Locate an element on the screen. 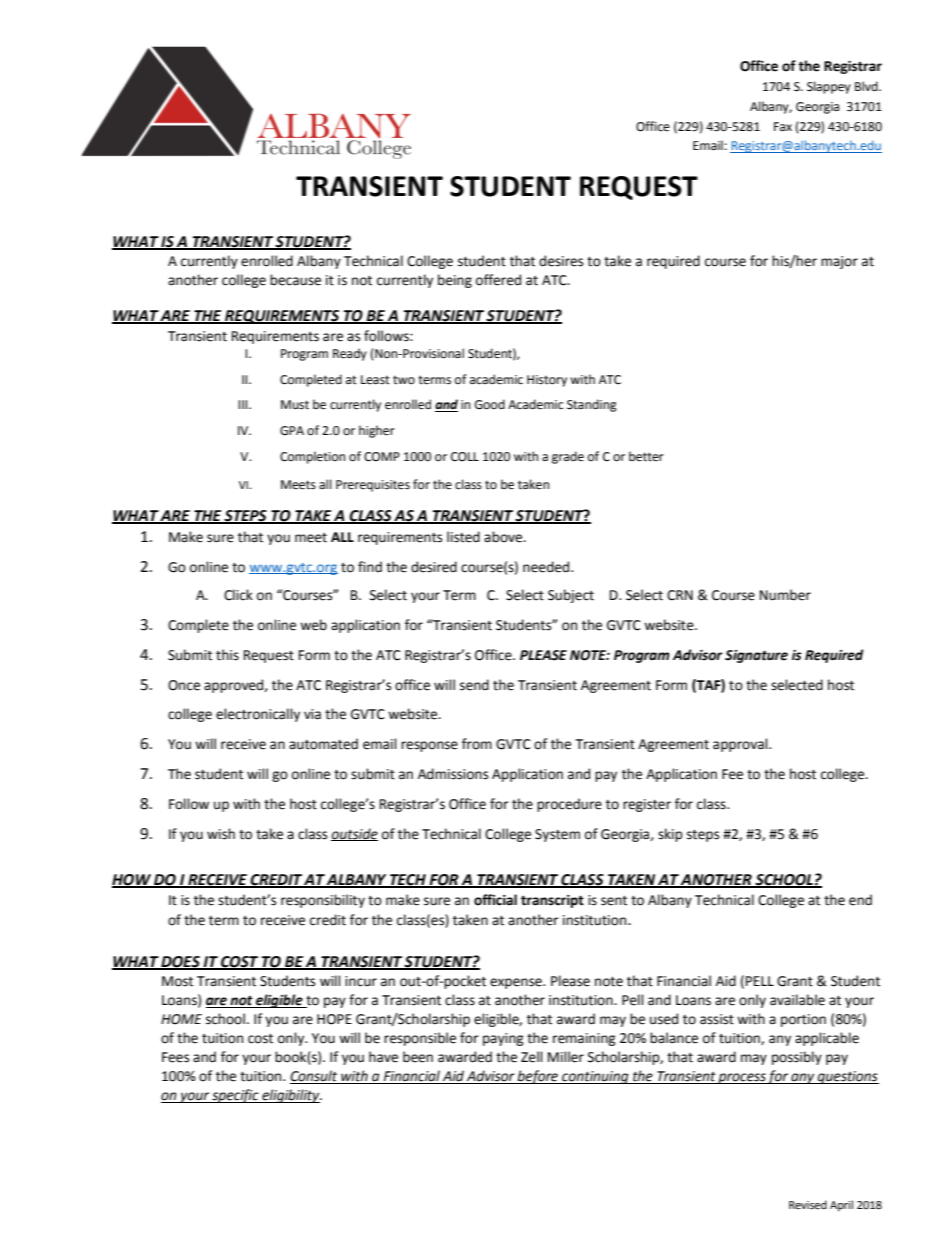 Image resolution: width=952 pixels, height=1233 pixels. System is located at coordinates (557, 835).
